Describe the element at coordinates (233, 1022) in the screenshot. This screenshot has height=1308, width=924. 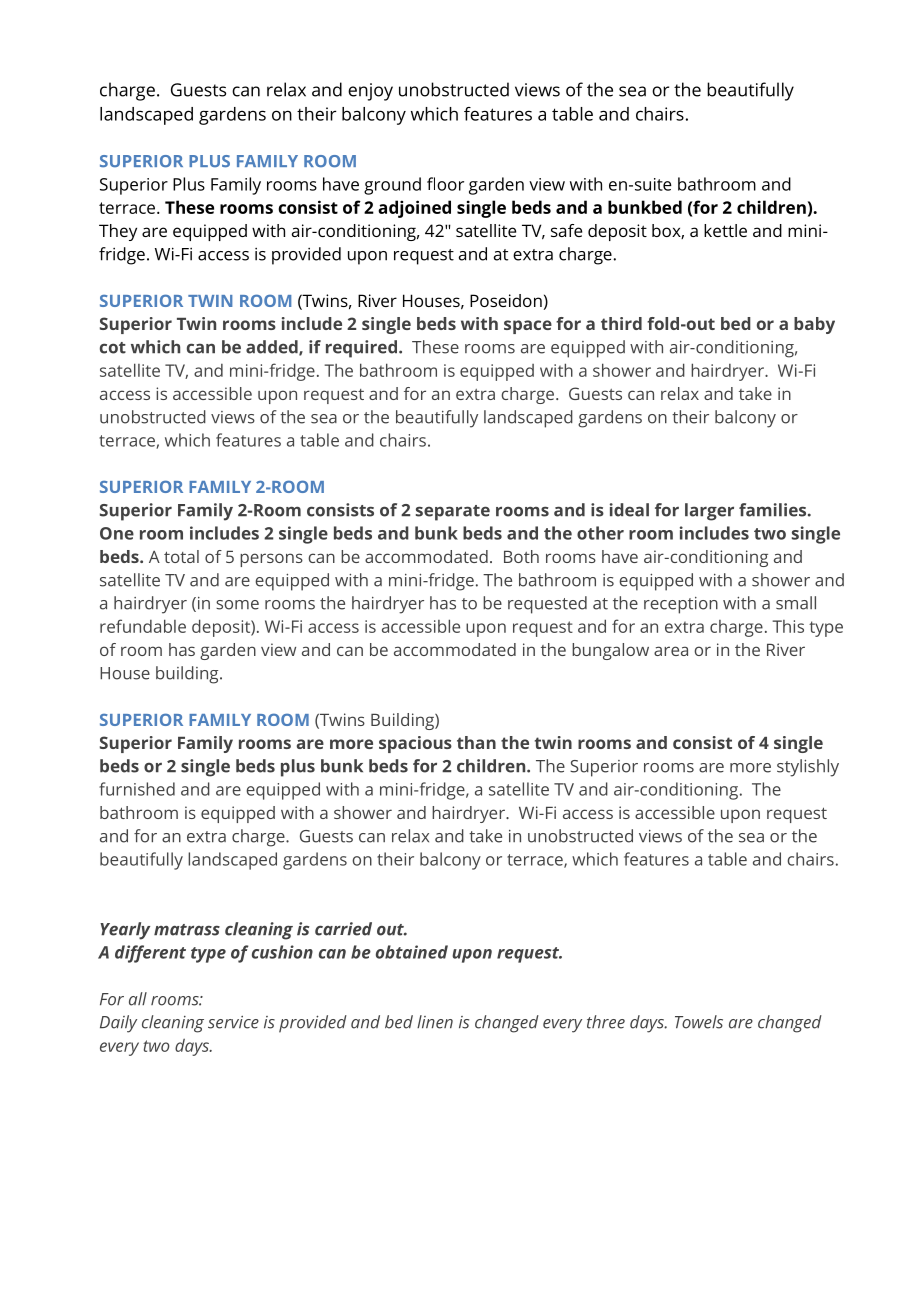
I see `service` at that location.
